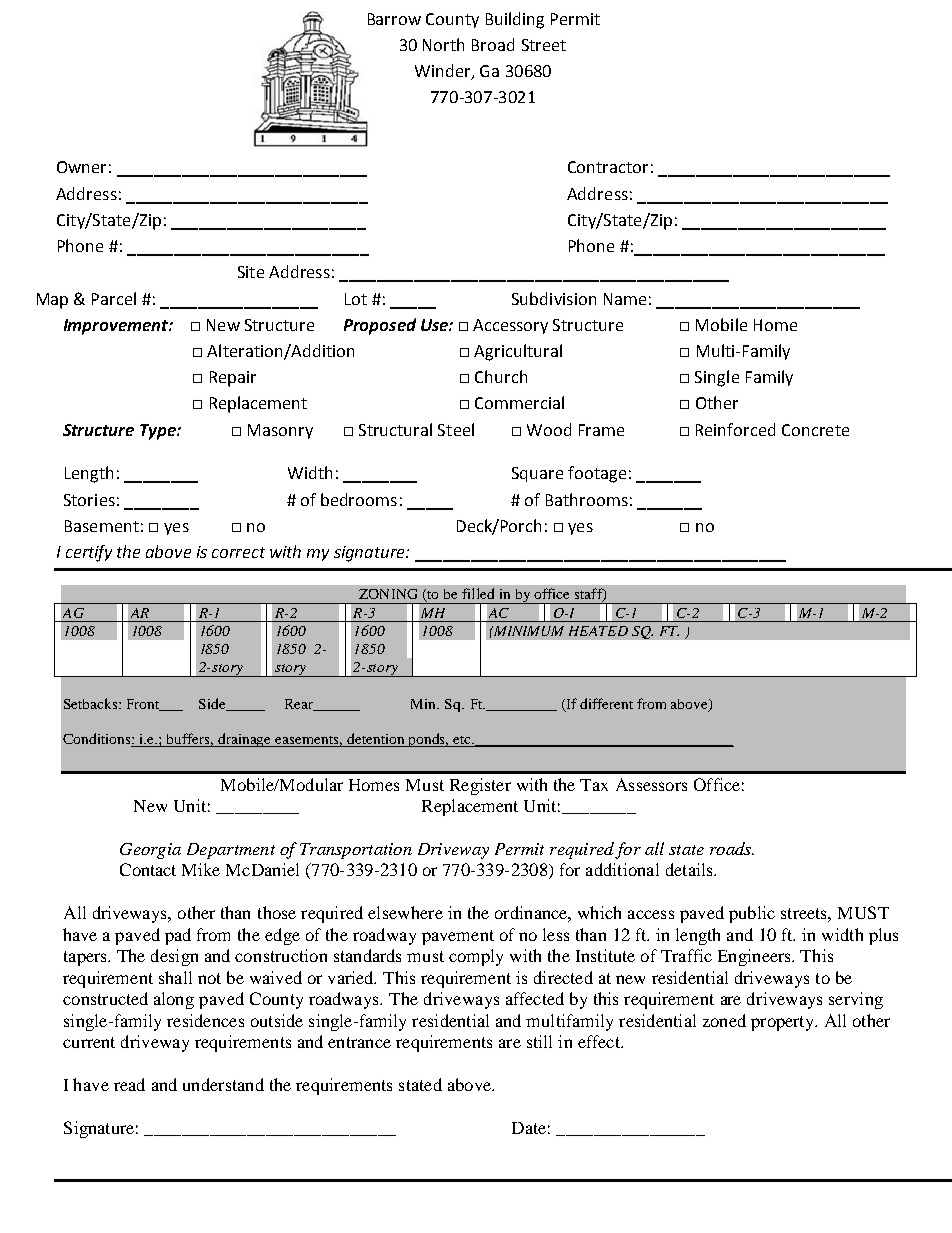  What do you see at coordinates (443, 44) in the image?
I see `North` at bounding box center [443, 44].
